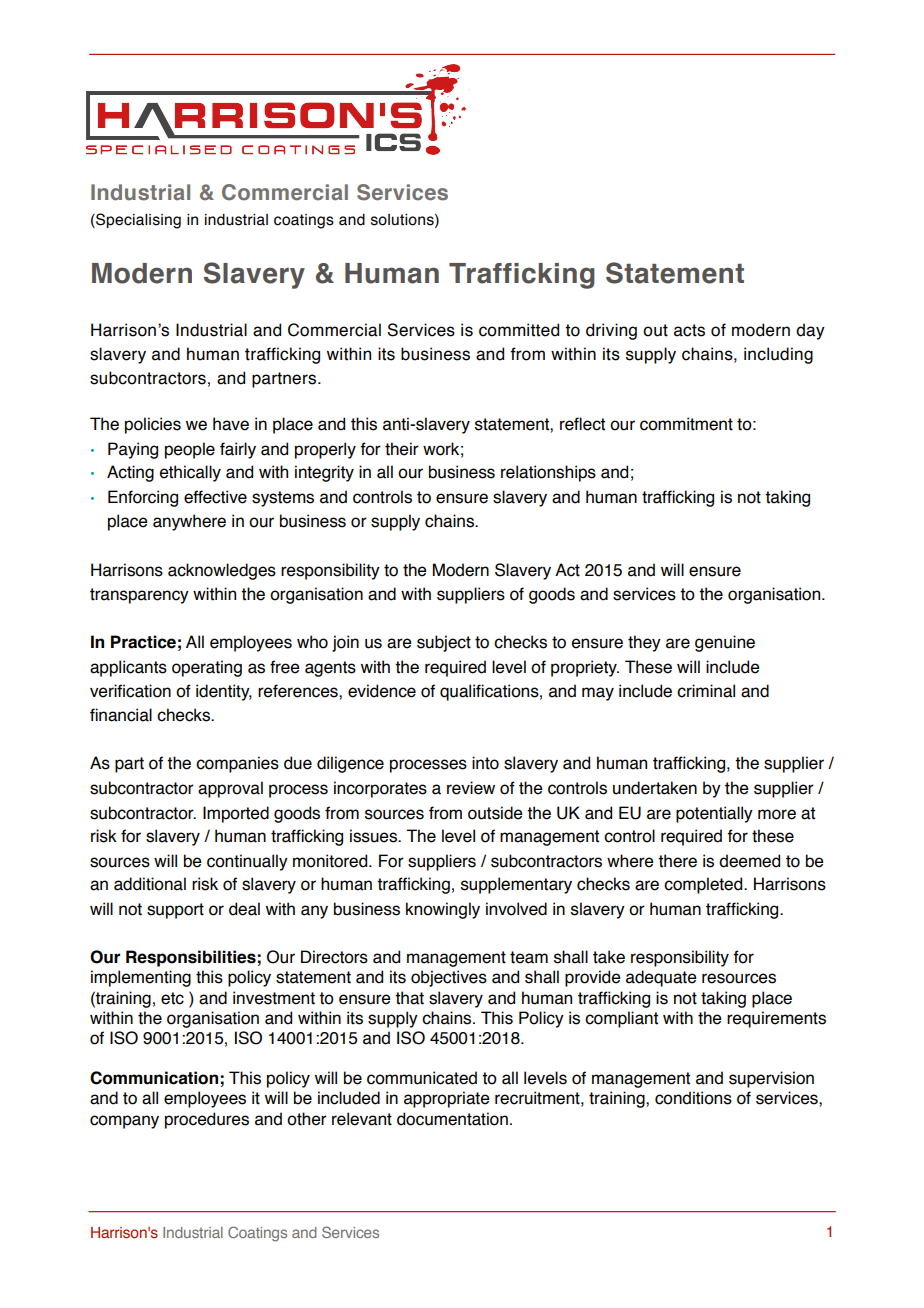 The image size is (924, 1308). I want to click on Specialising, so click(137, 221).
